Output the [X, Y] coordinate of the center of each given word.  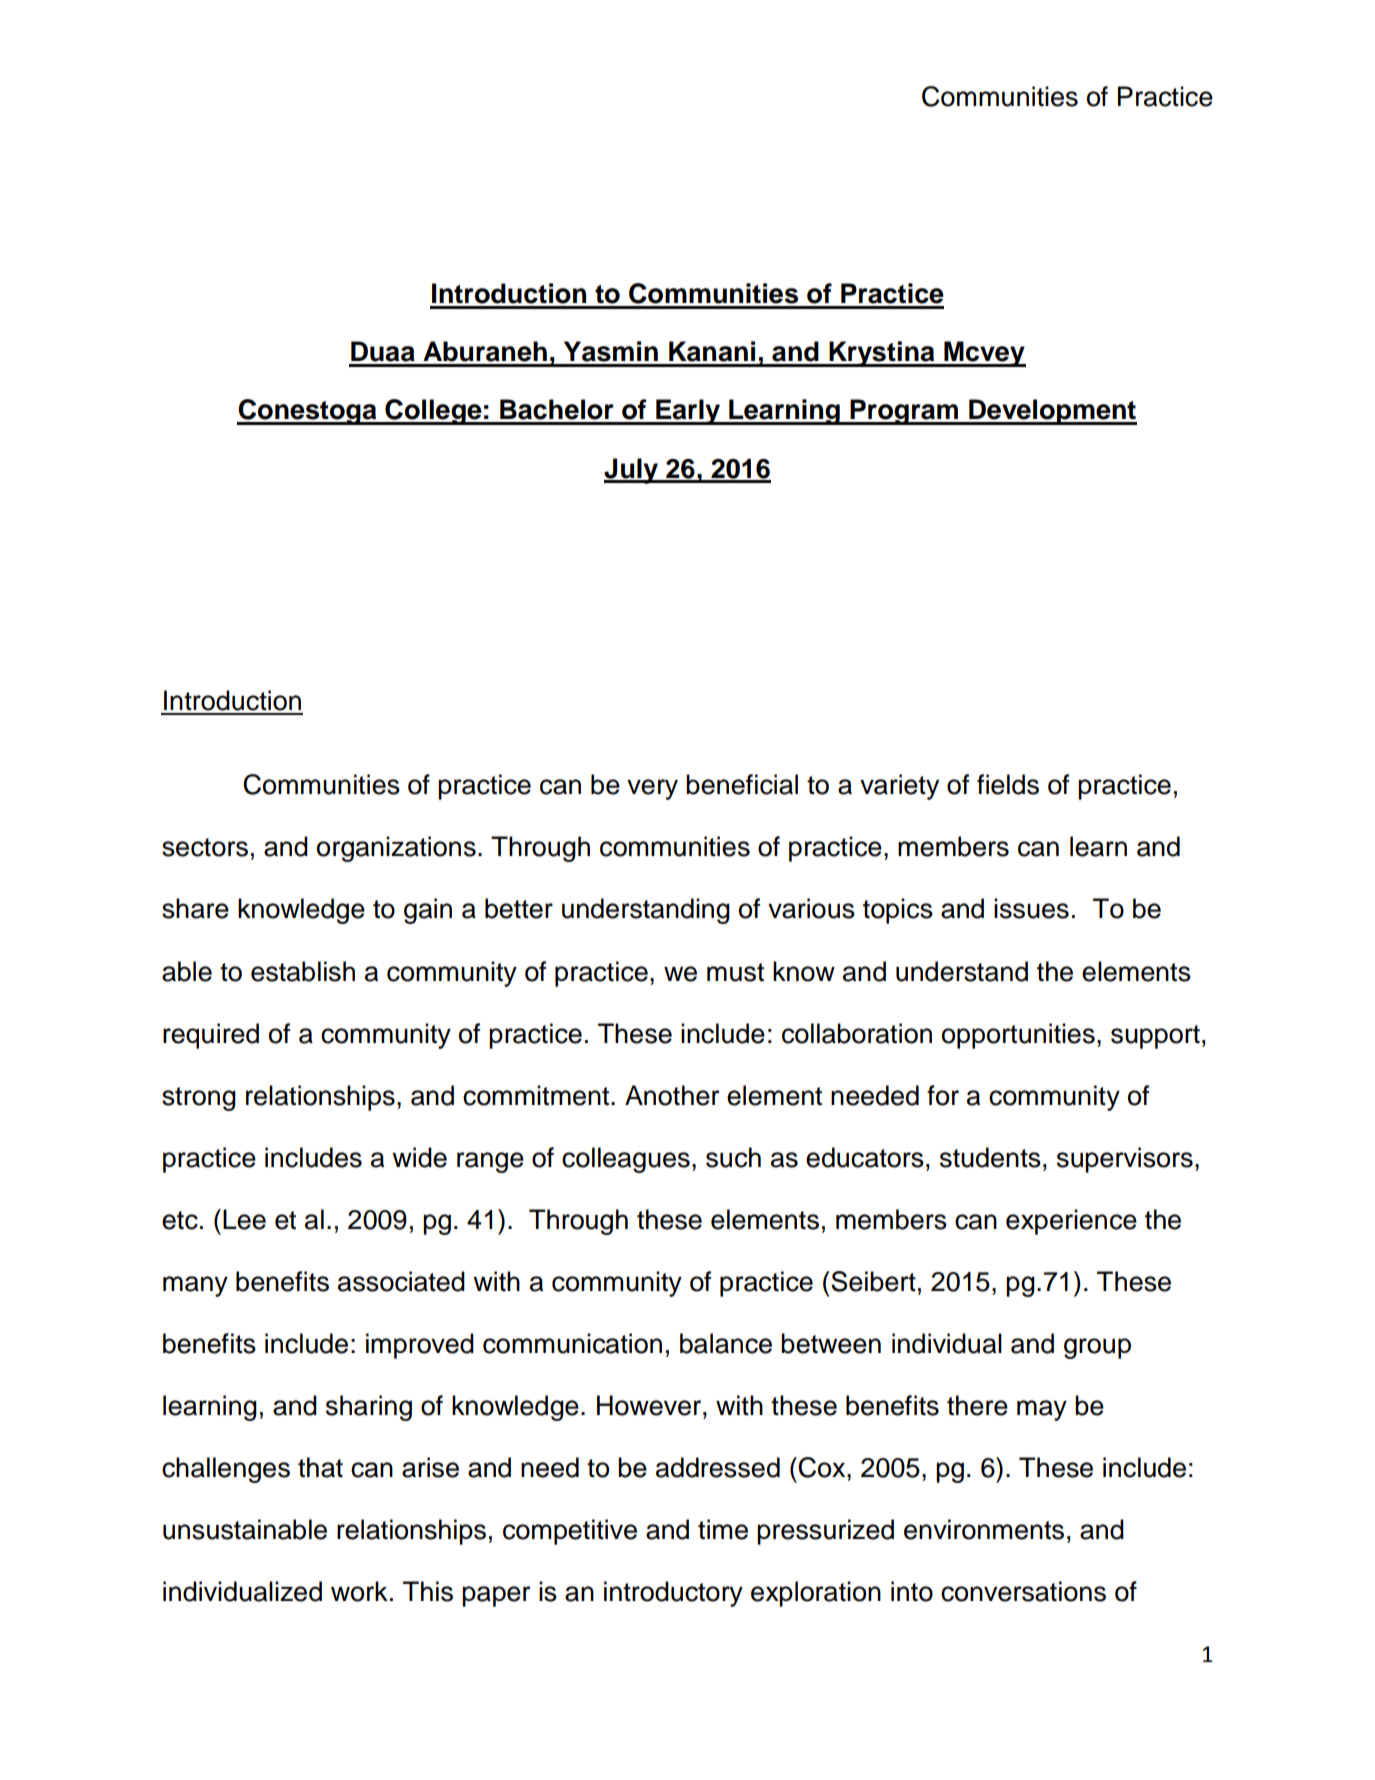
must [735, 972]
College [433, 412]
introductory [673, 1594]
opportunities [1018, 1036]
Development [1052, 412]
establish [303, 971]
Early [688, 412]
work [359, 1591]
